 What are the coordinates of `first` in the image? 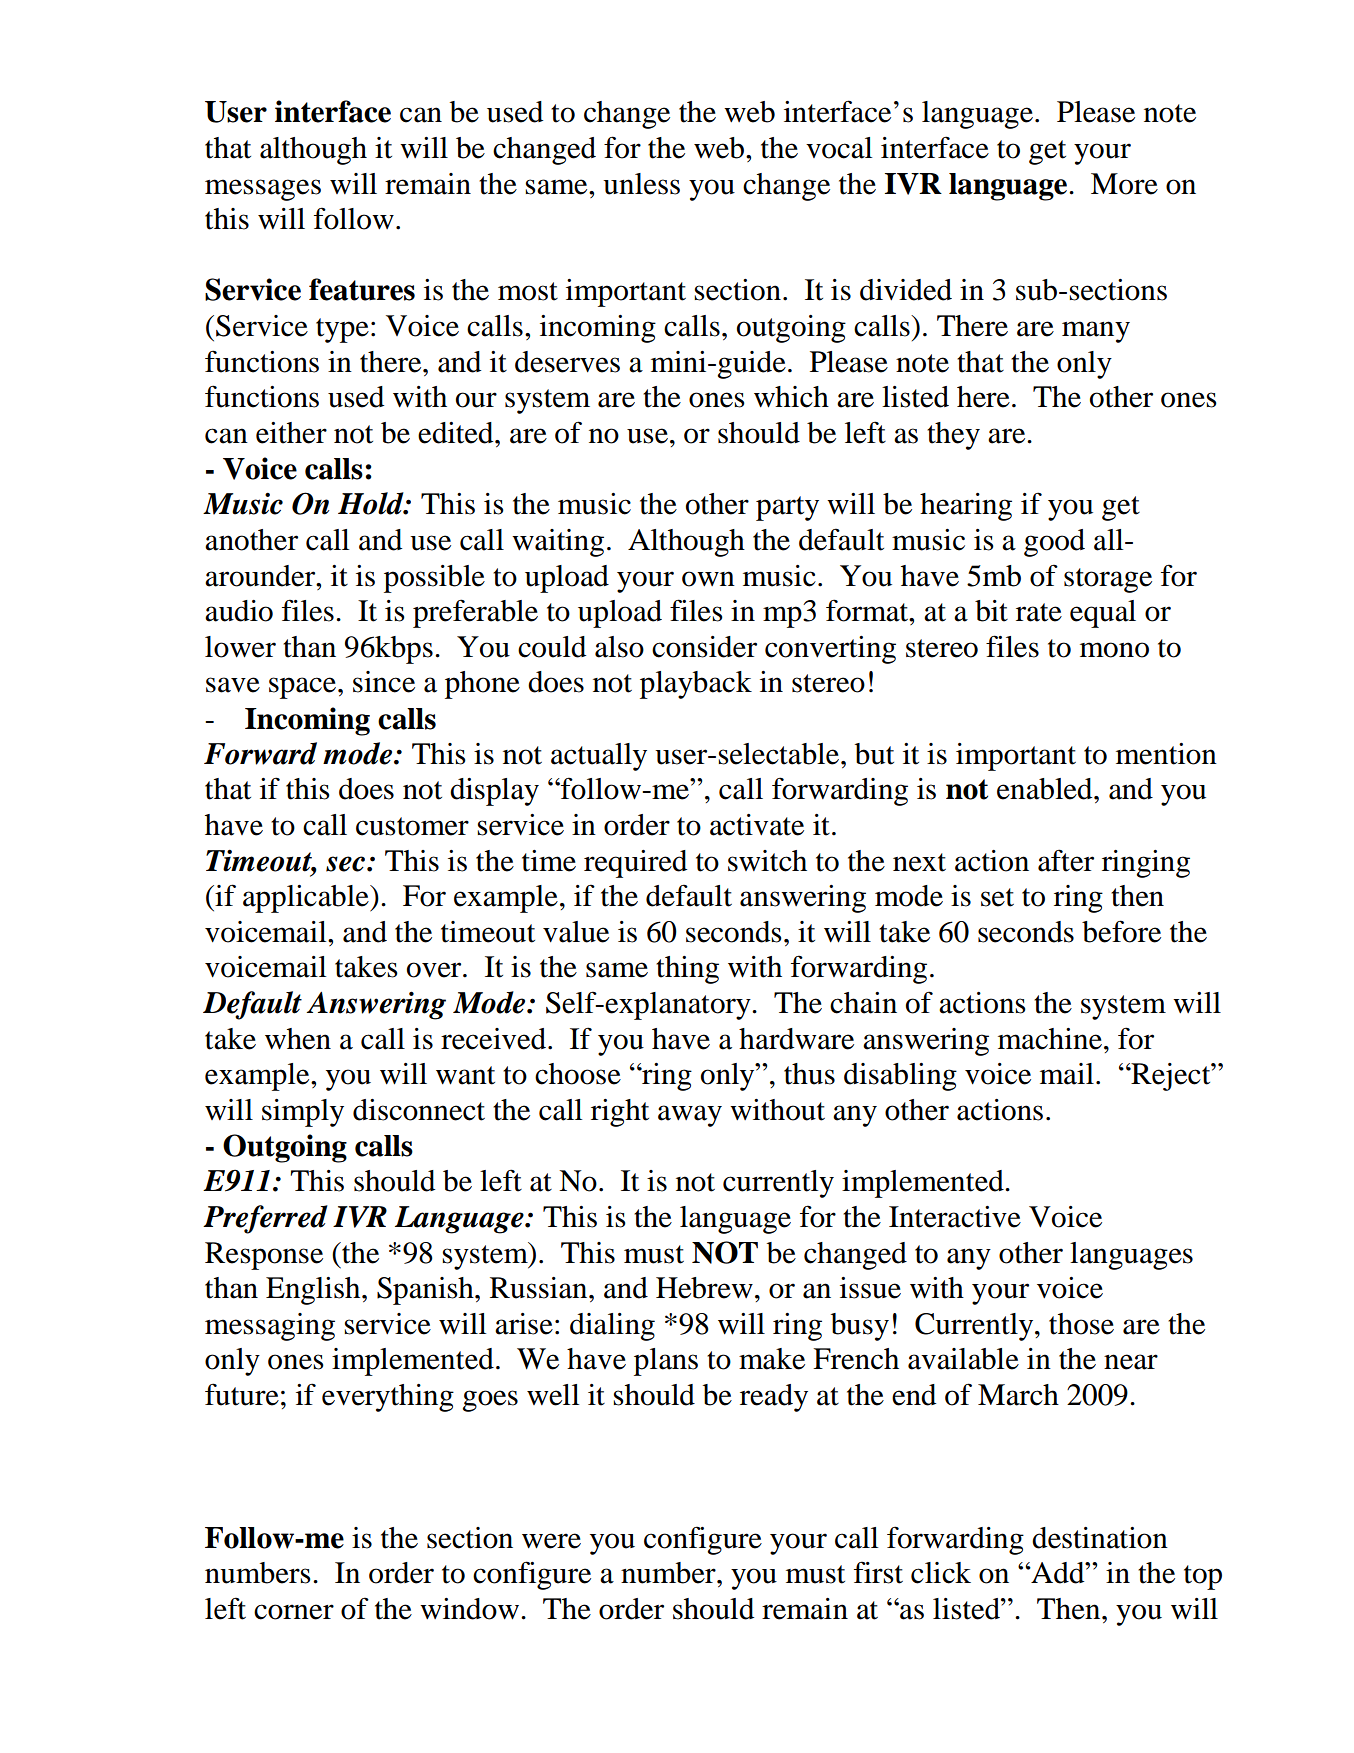 It's located at (878, 1572).
